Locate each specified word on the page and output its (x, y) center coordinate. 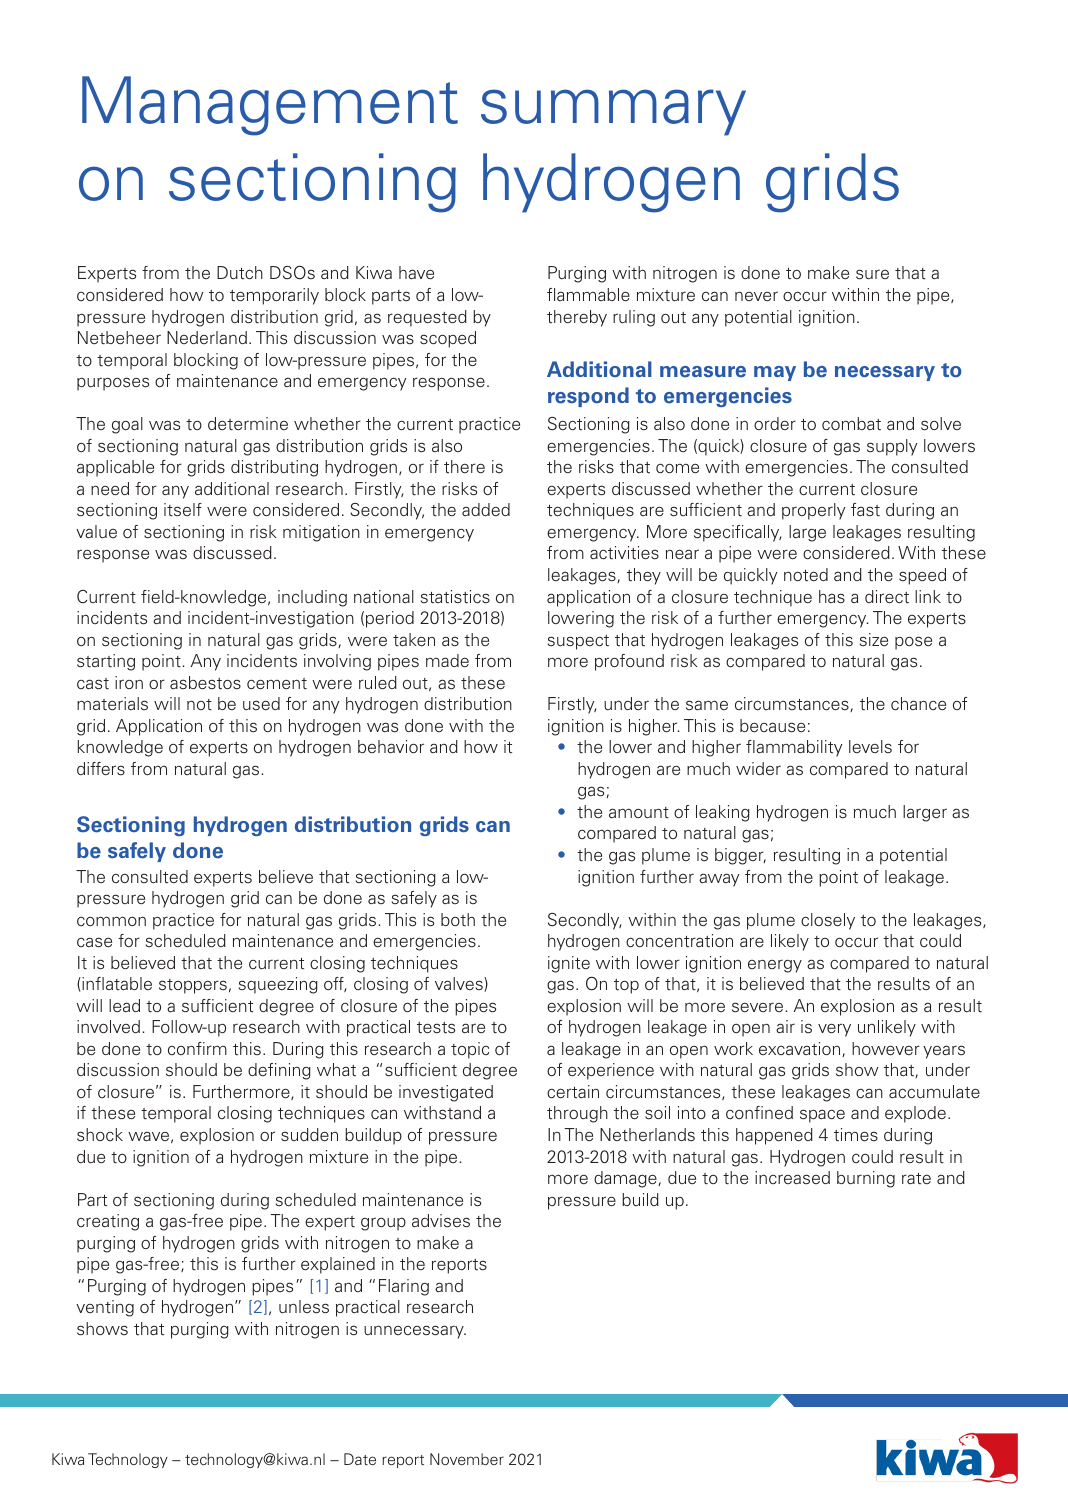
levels (870, 746)
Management (270, 106)
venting (105, 1308)
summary (613, 112)
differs (101, 769)
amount (639, 813)
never (756, 296)
